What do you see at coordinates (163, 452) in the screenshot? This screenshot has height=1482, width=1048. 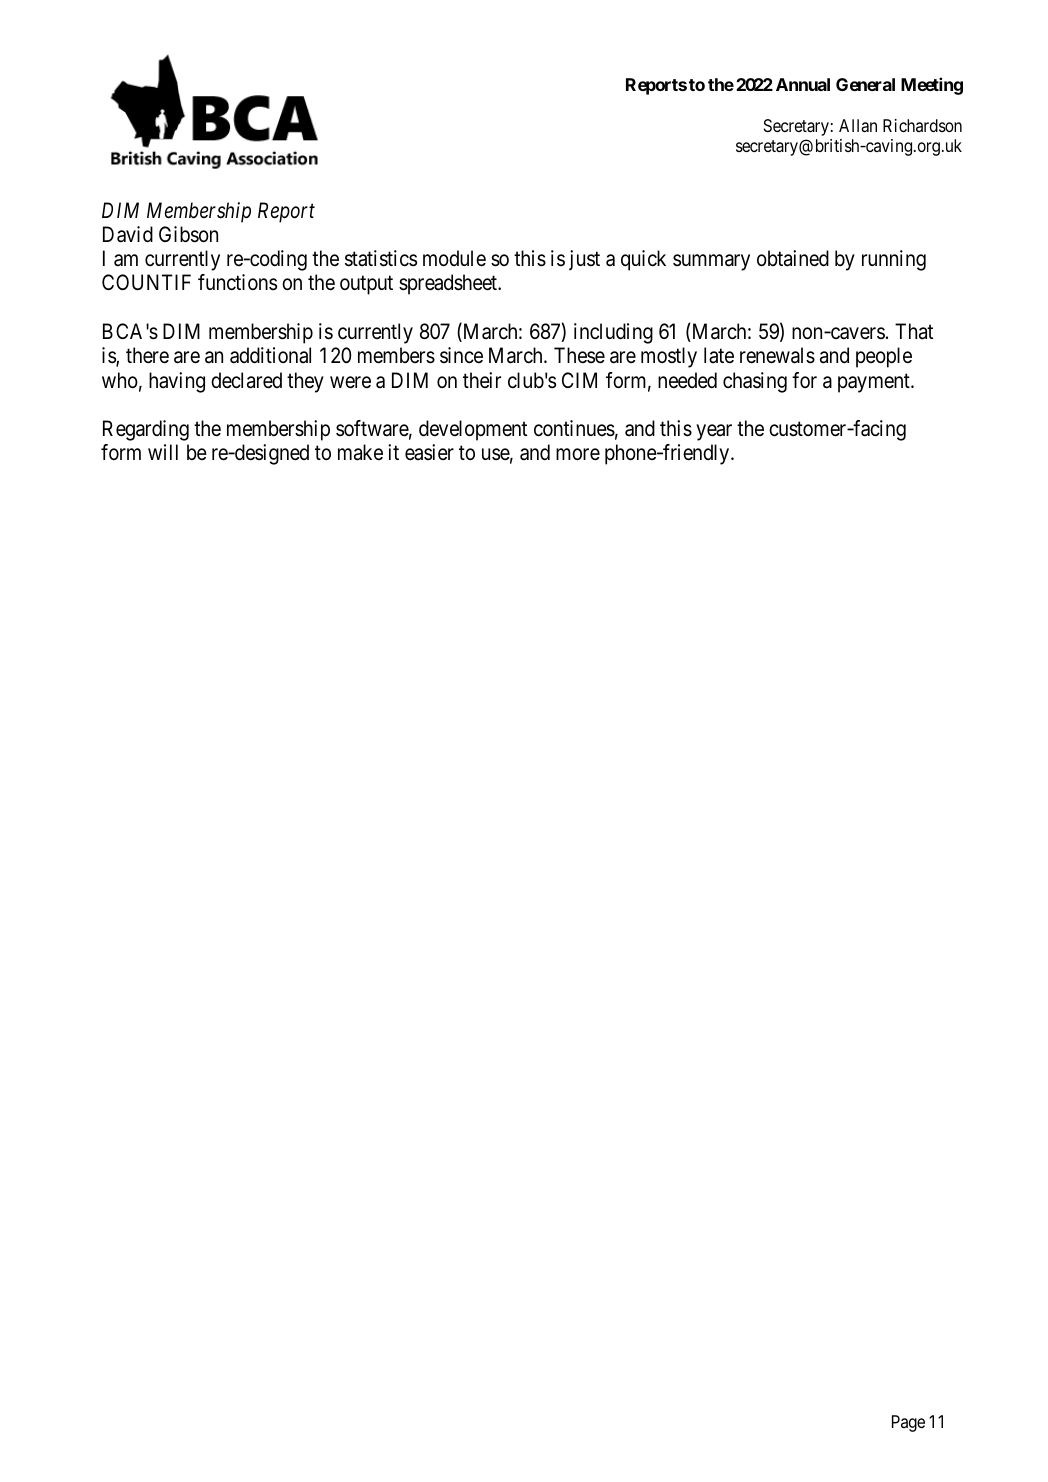 I see `will` at bounding box center [163, 452].
